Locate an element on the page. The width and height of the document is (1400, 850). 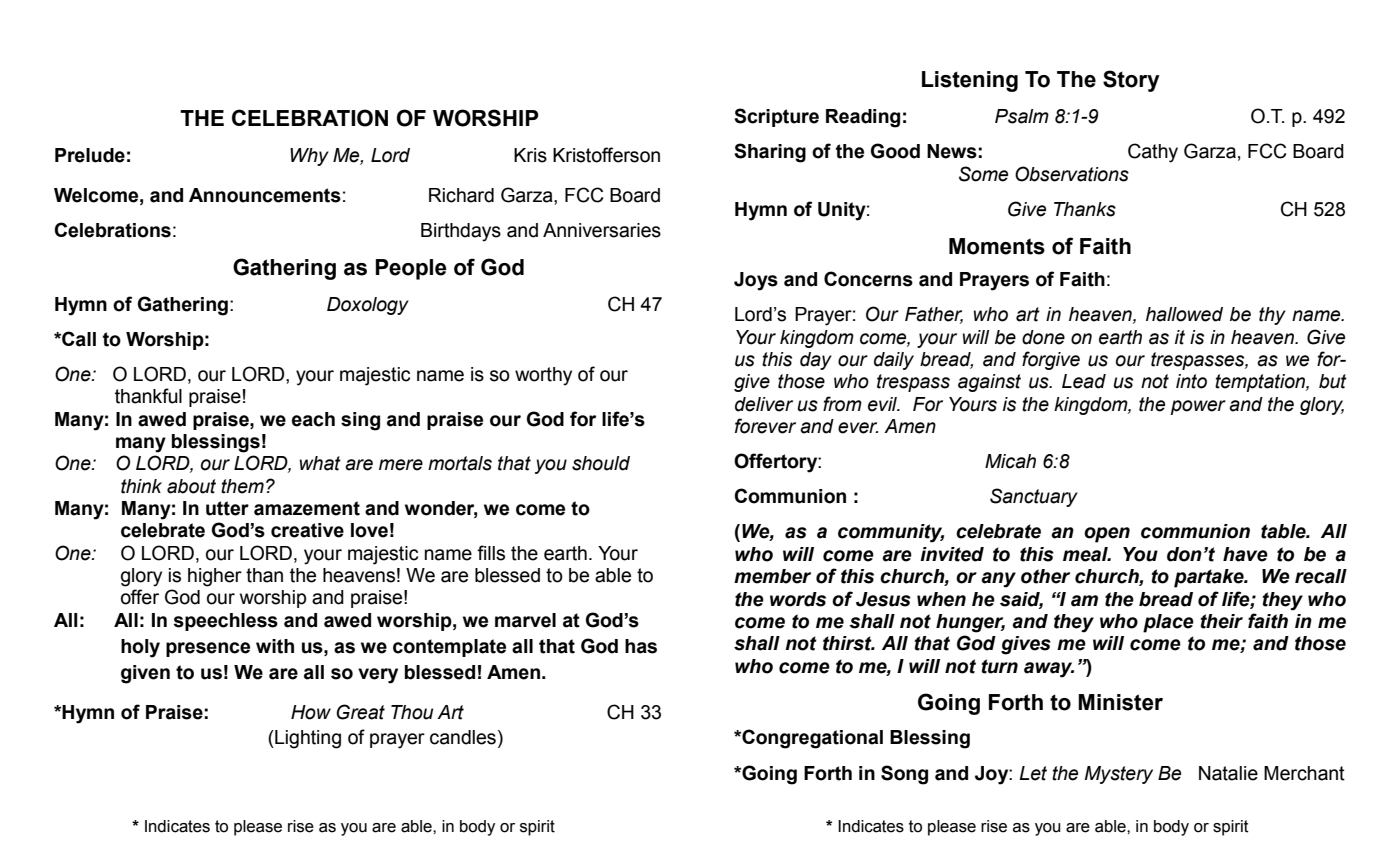
Story is located at coordinates (1131, 81).
